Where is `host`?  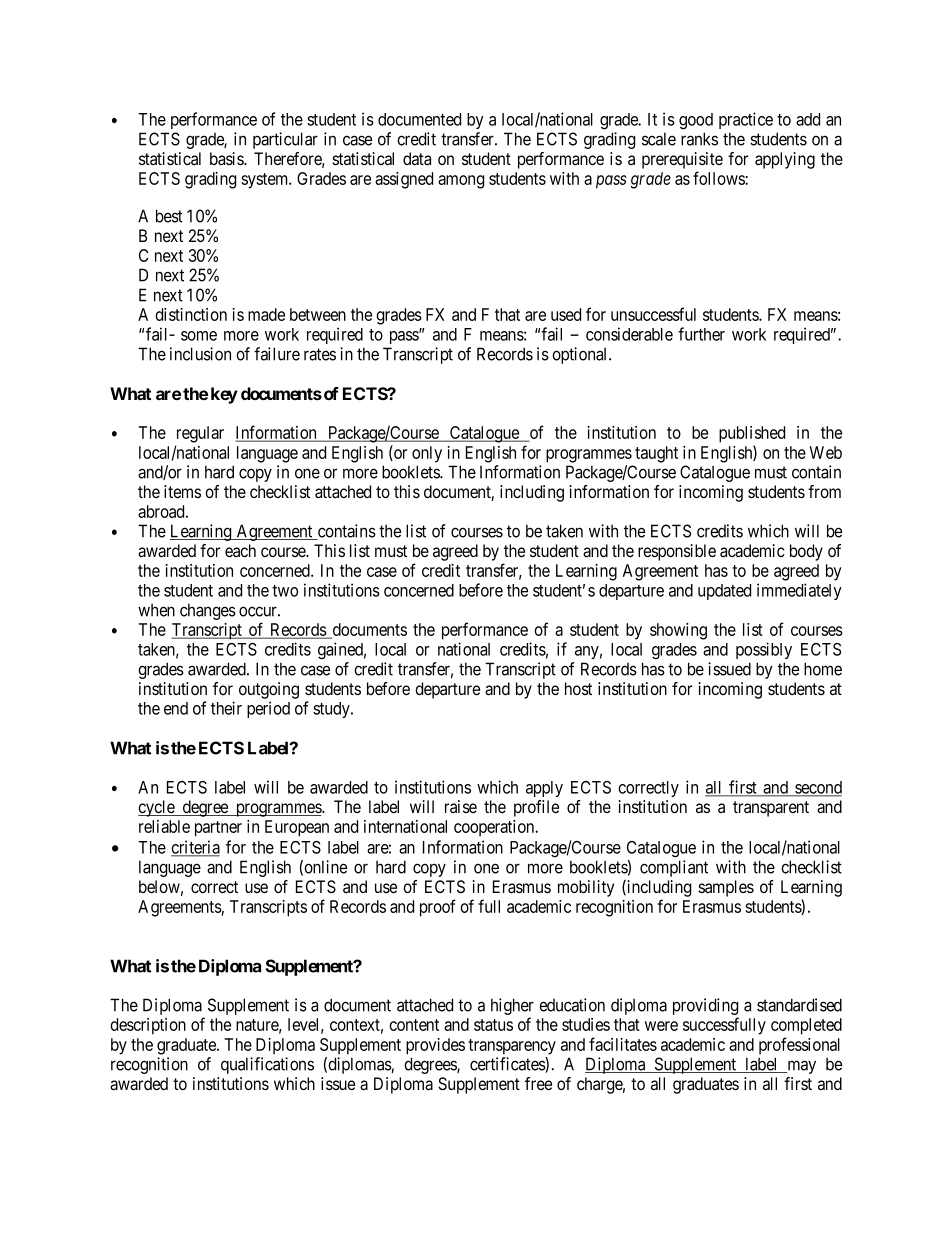
host is located at coordinates (578, 688).
